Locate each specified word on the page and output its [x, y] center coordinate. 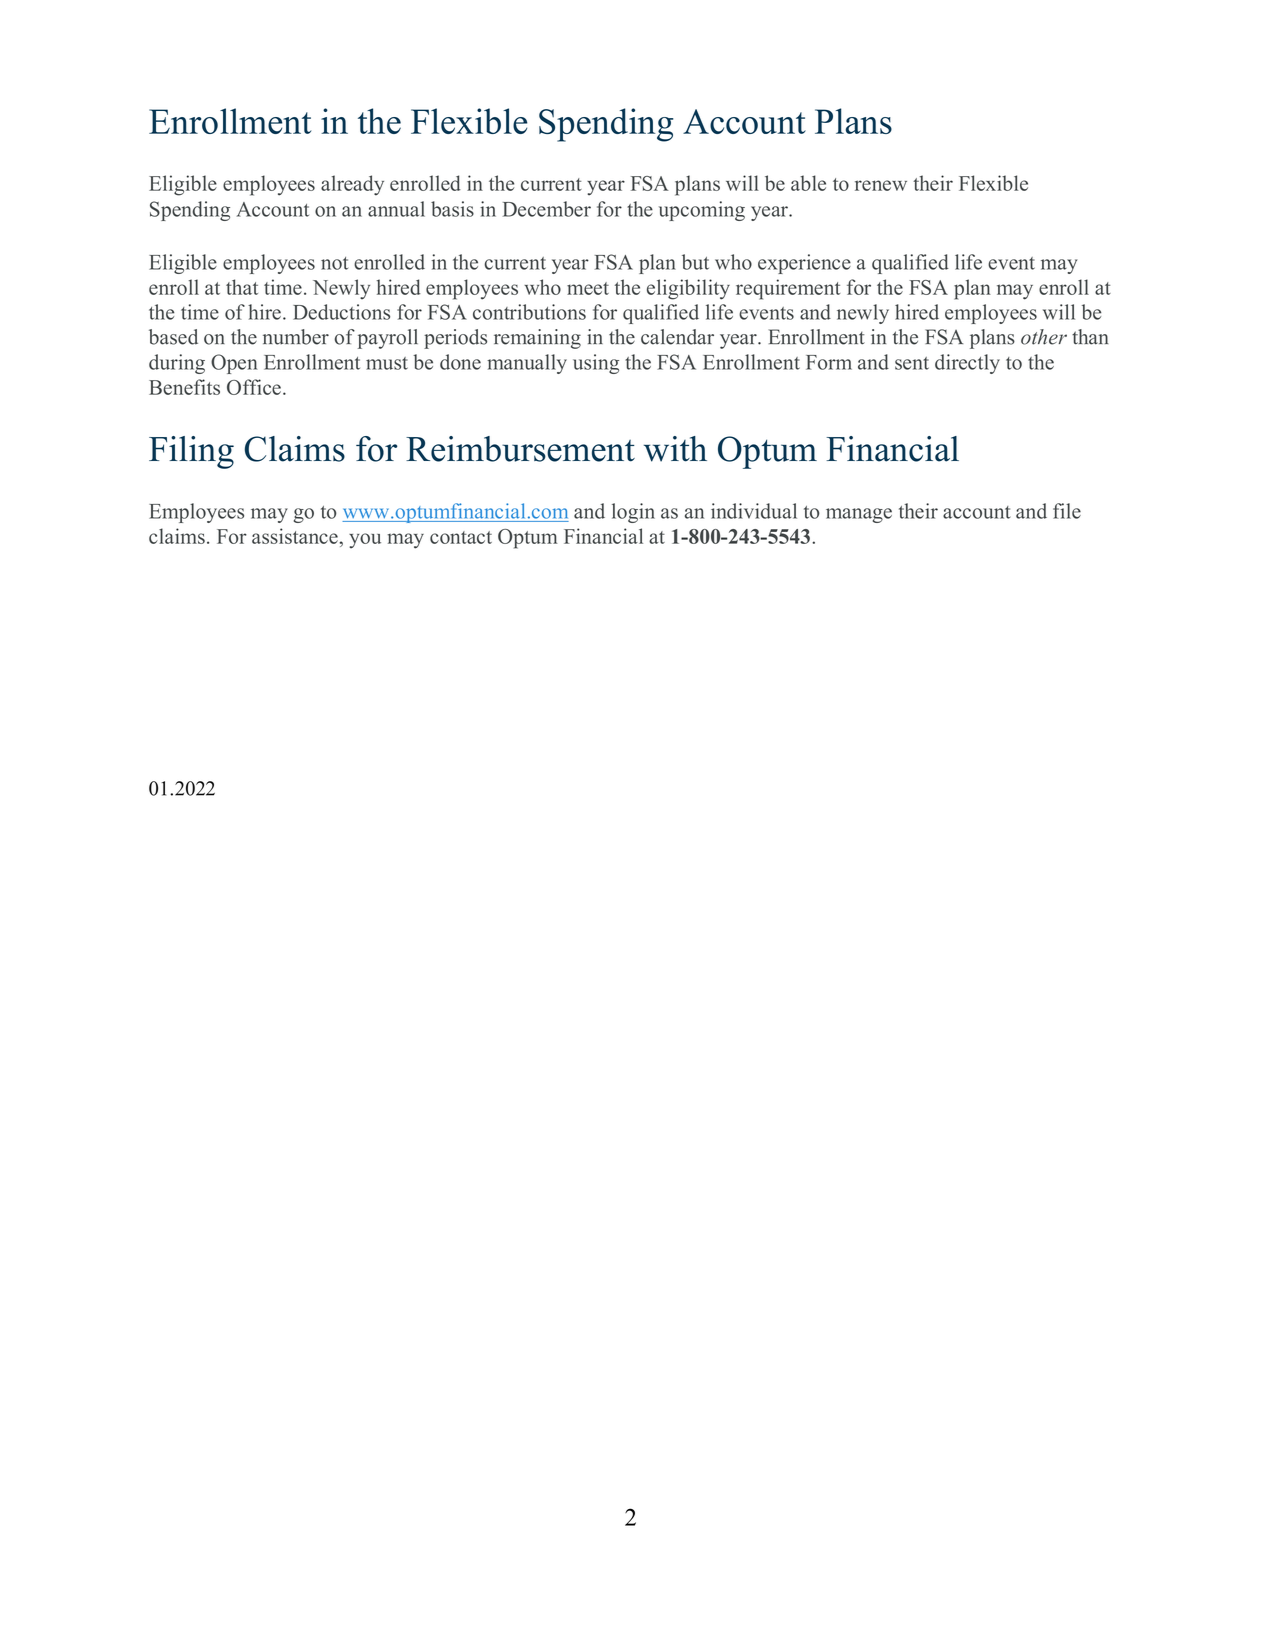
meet [588, 288]
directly [967, 364]
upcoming [702, 211]
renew [881, 185]
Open [234, 364]
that [242, 287]
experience [804, 264]
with [675, 449]
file [1067, 511]
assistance [296, 536]
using [596, 364]
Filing [191, 452]
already [352, 185]
